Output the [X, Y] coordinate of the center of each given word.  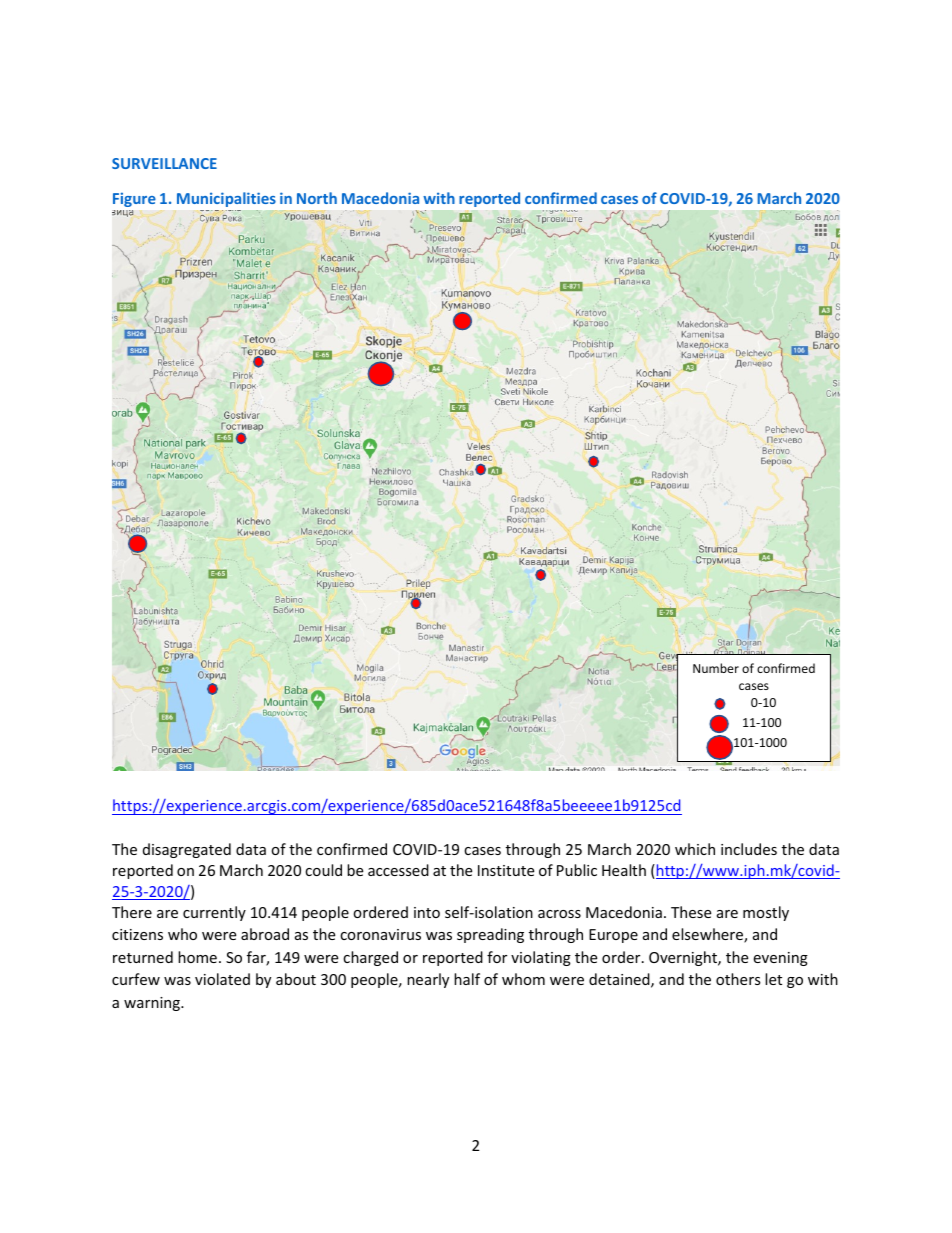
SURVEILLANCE [164, 163]
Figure [134, 199]
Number [716, 668]
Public [577, 870]
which [695, 849]
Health [624, 870]
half [467, 979]
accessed [398, 870]
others [738, 979]
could [323, 870]
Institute [506, 870]
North [317, 198]
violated [222, 979]
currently [214, 913]
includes [749, 849]
